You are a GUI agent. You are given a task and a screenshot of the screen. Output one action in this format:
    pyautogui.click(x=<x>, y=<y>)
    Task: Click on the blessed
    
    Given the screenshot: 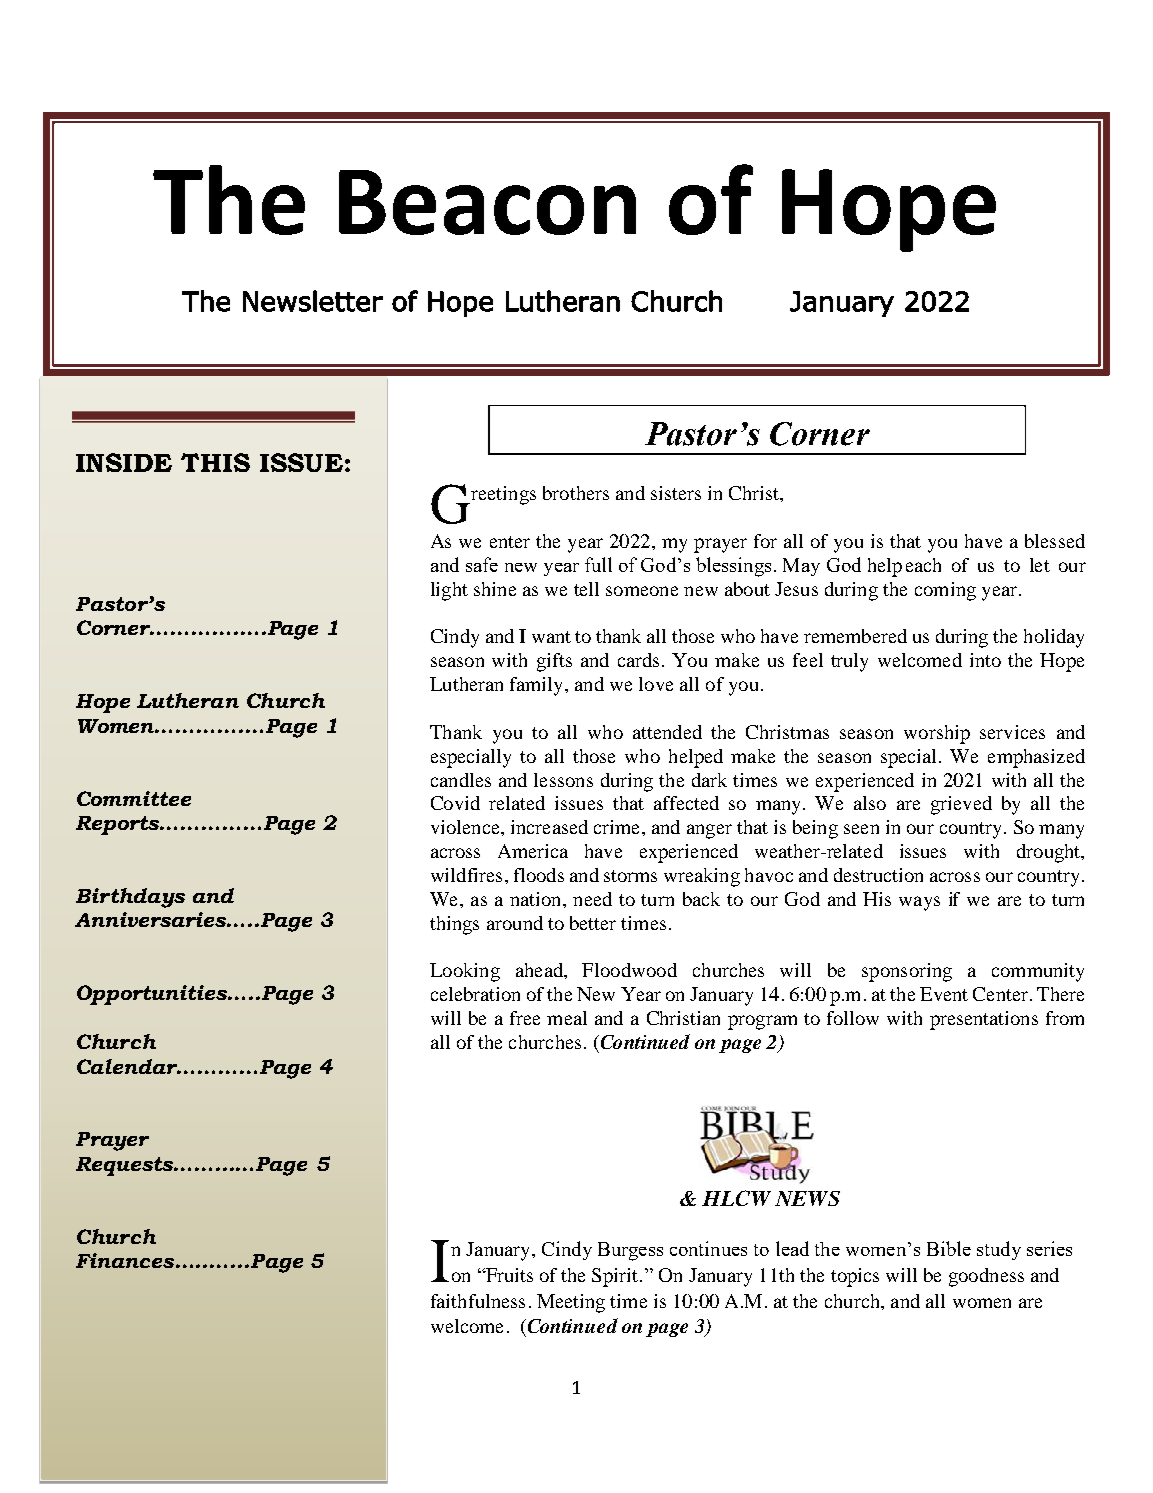 What is the action you would take?
    pyautogui.click(x=1055, y=541)
